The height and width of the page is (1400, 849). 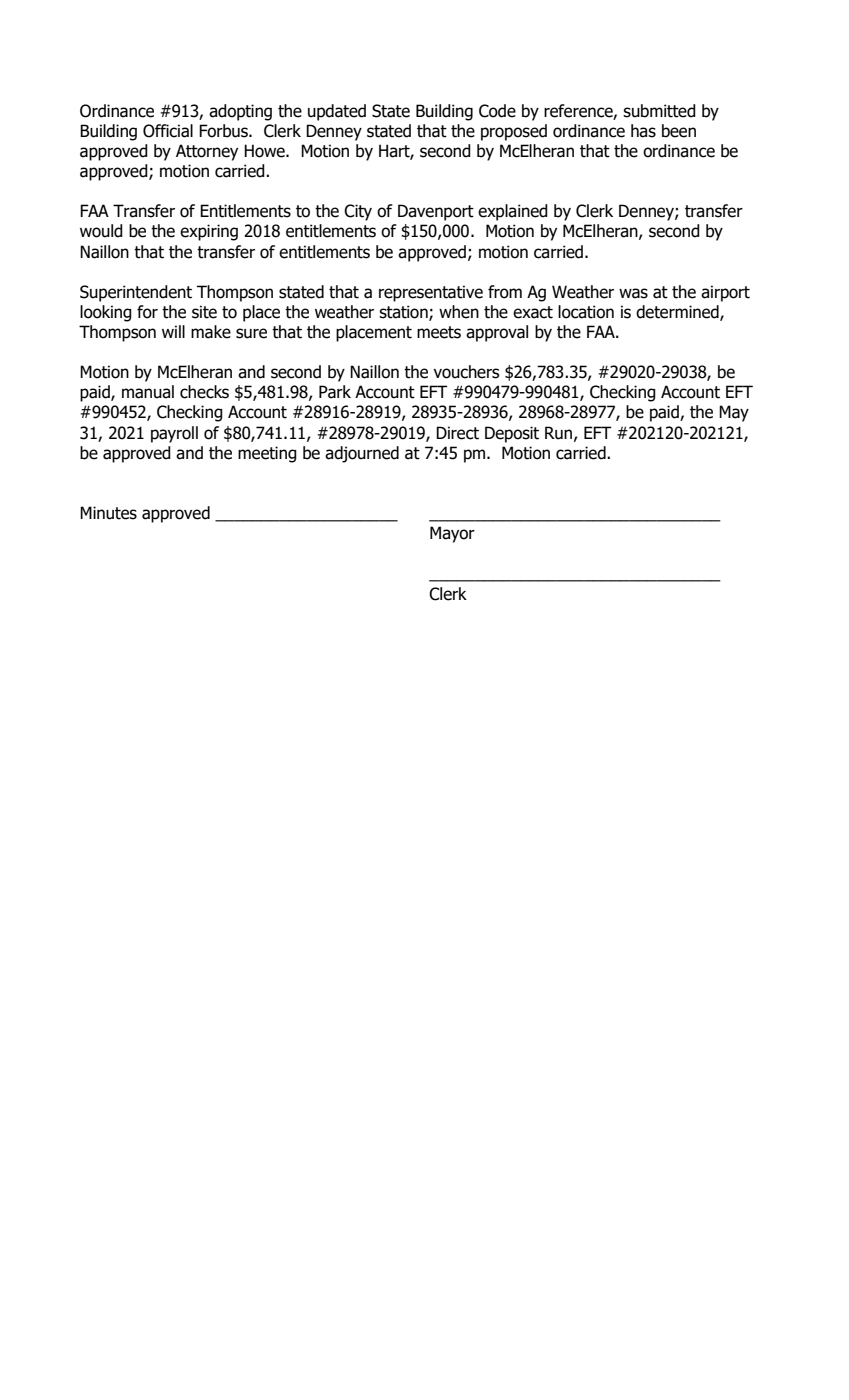 I want to click on Minutes, so click(x=108, y=513).
